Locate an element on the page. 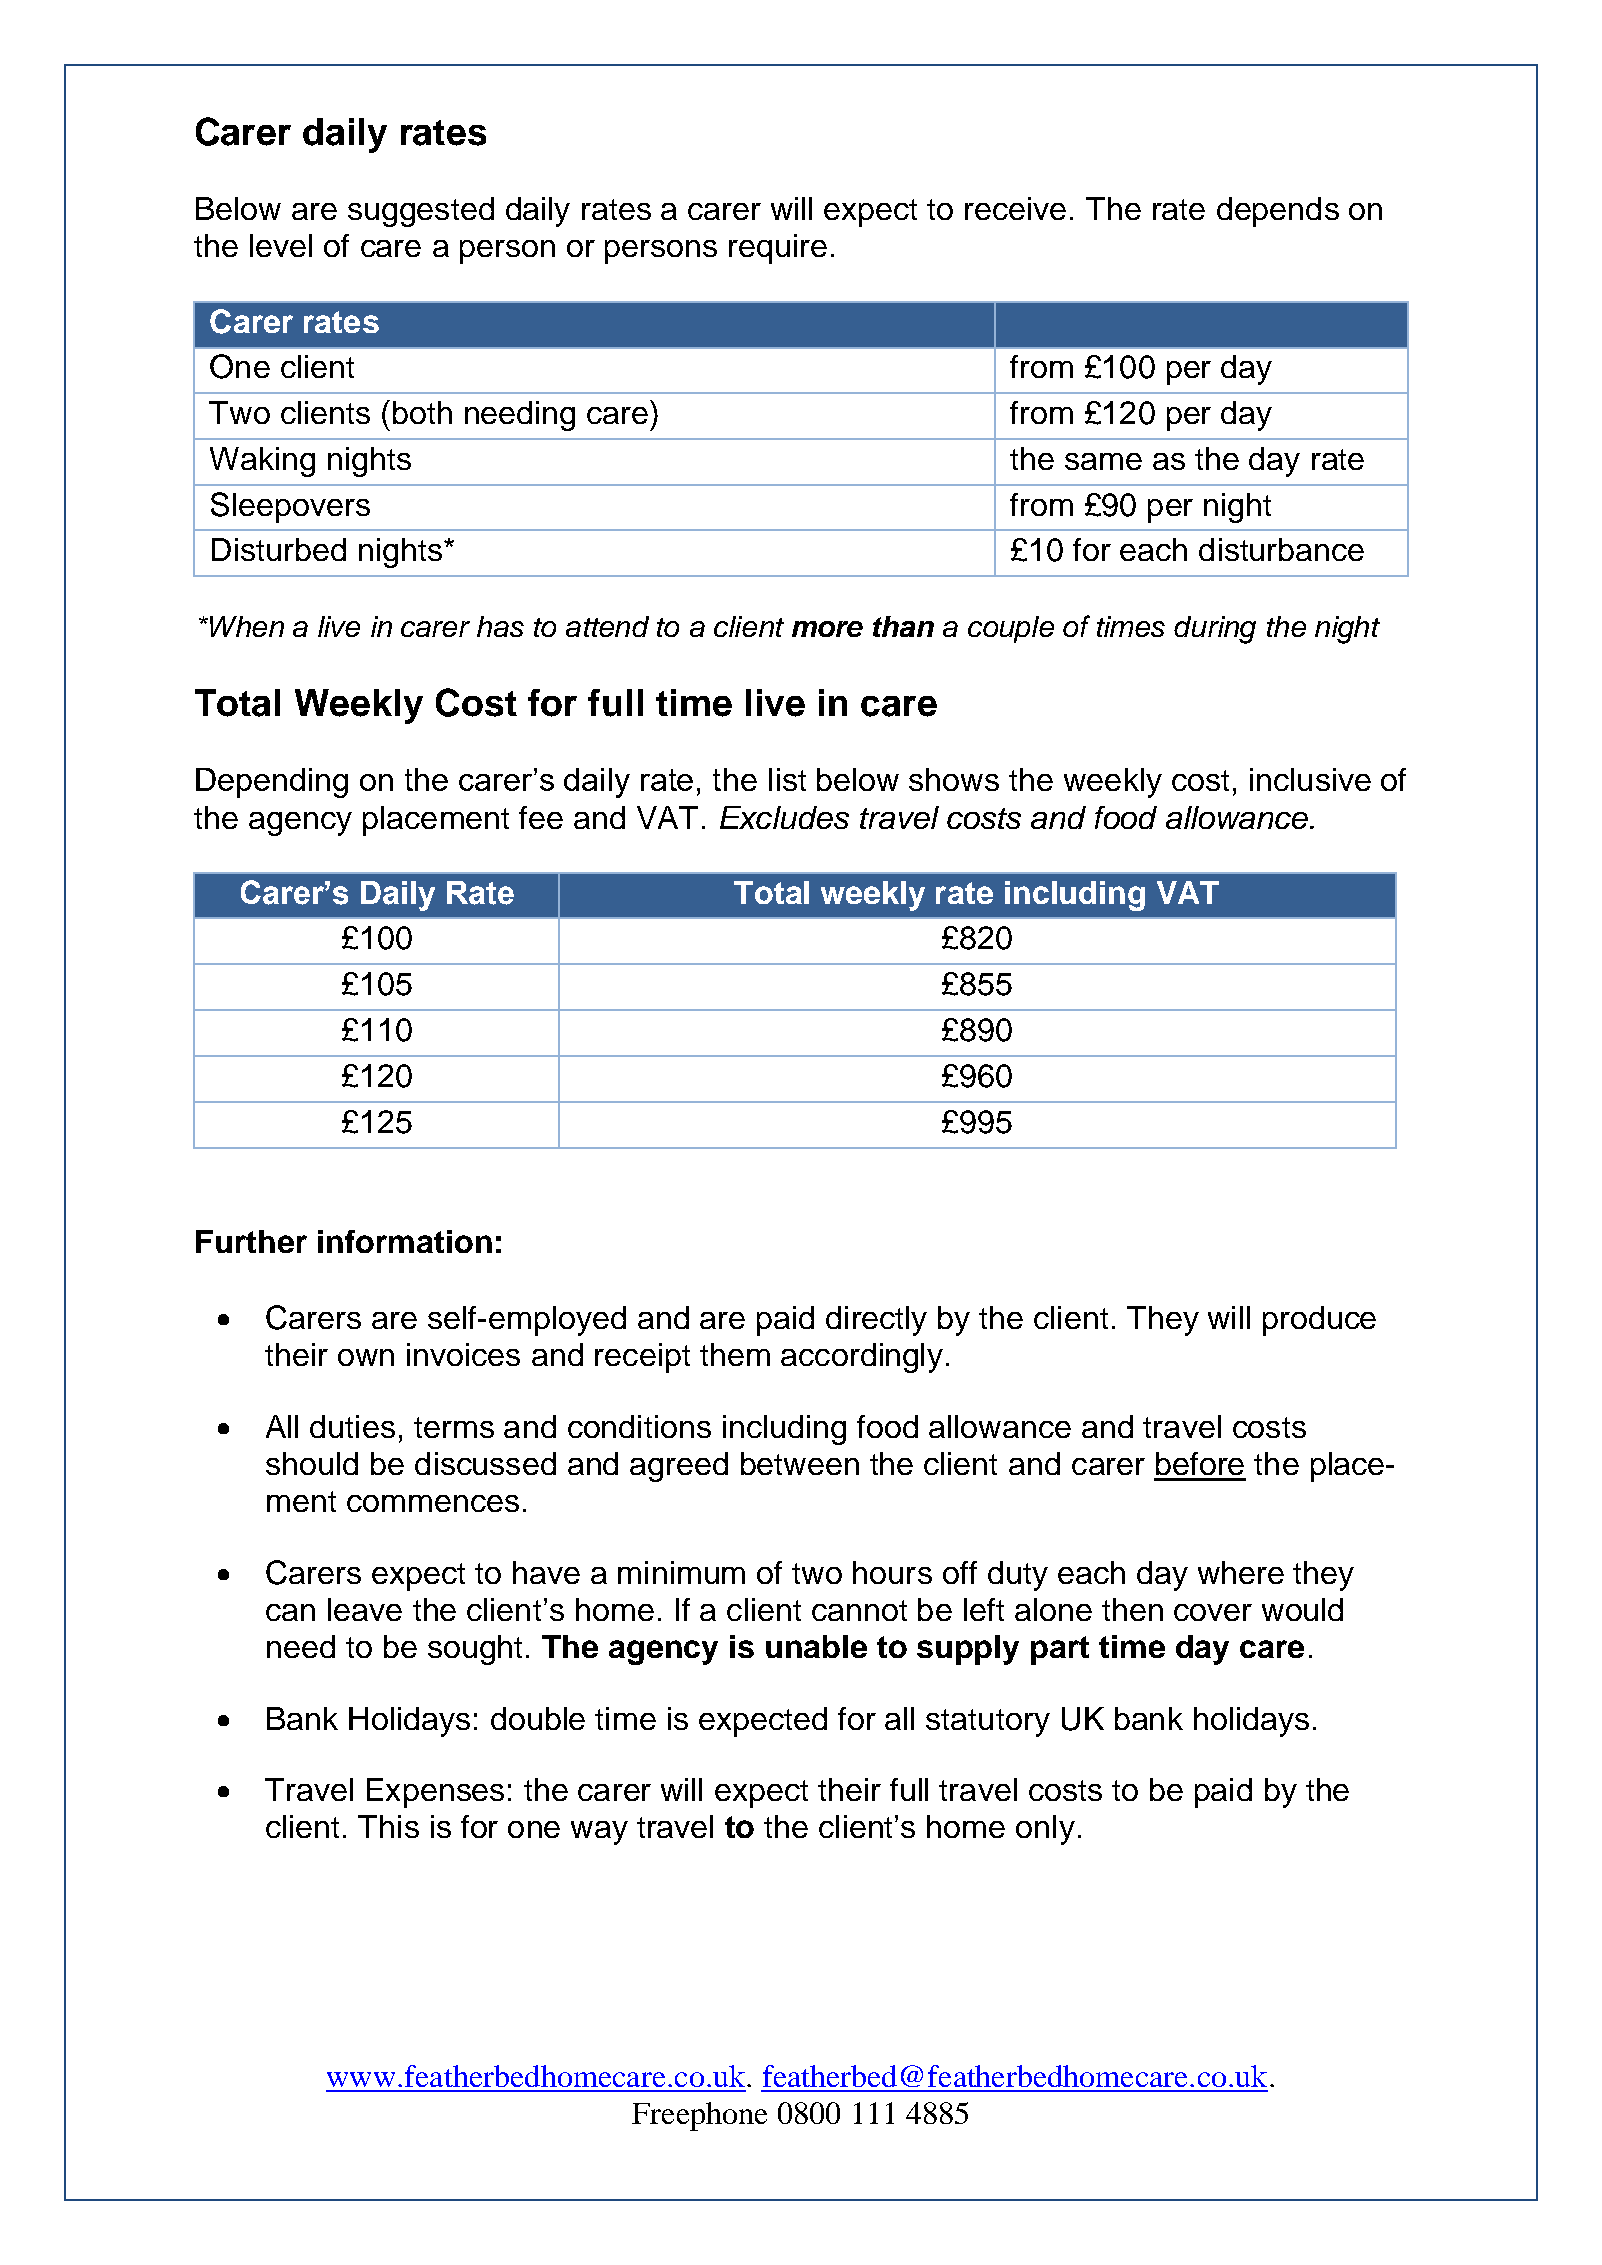 The width and height of the page is (1602, 2265). This is located at coordinates (388, 1826).
